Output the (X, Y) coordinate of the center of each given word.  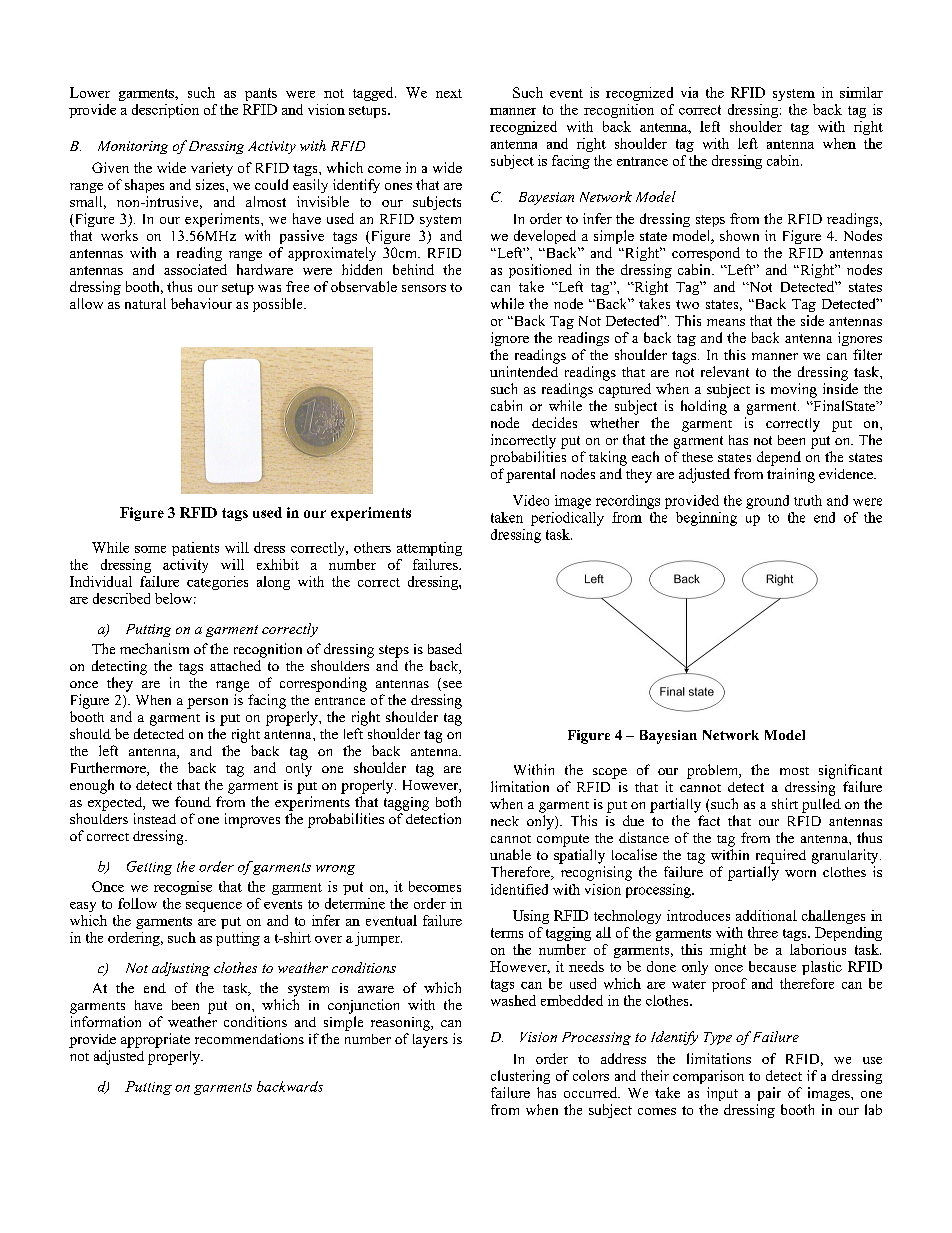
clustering (520, 1077)
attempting (429, 549)
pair (769, 1094)
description (165, 111)
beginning (706, 519)
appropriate (155, 1040)
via (689, 92)
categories (217, 583)
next (449, 93)
